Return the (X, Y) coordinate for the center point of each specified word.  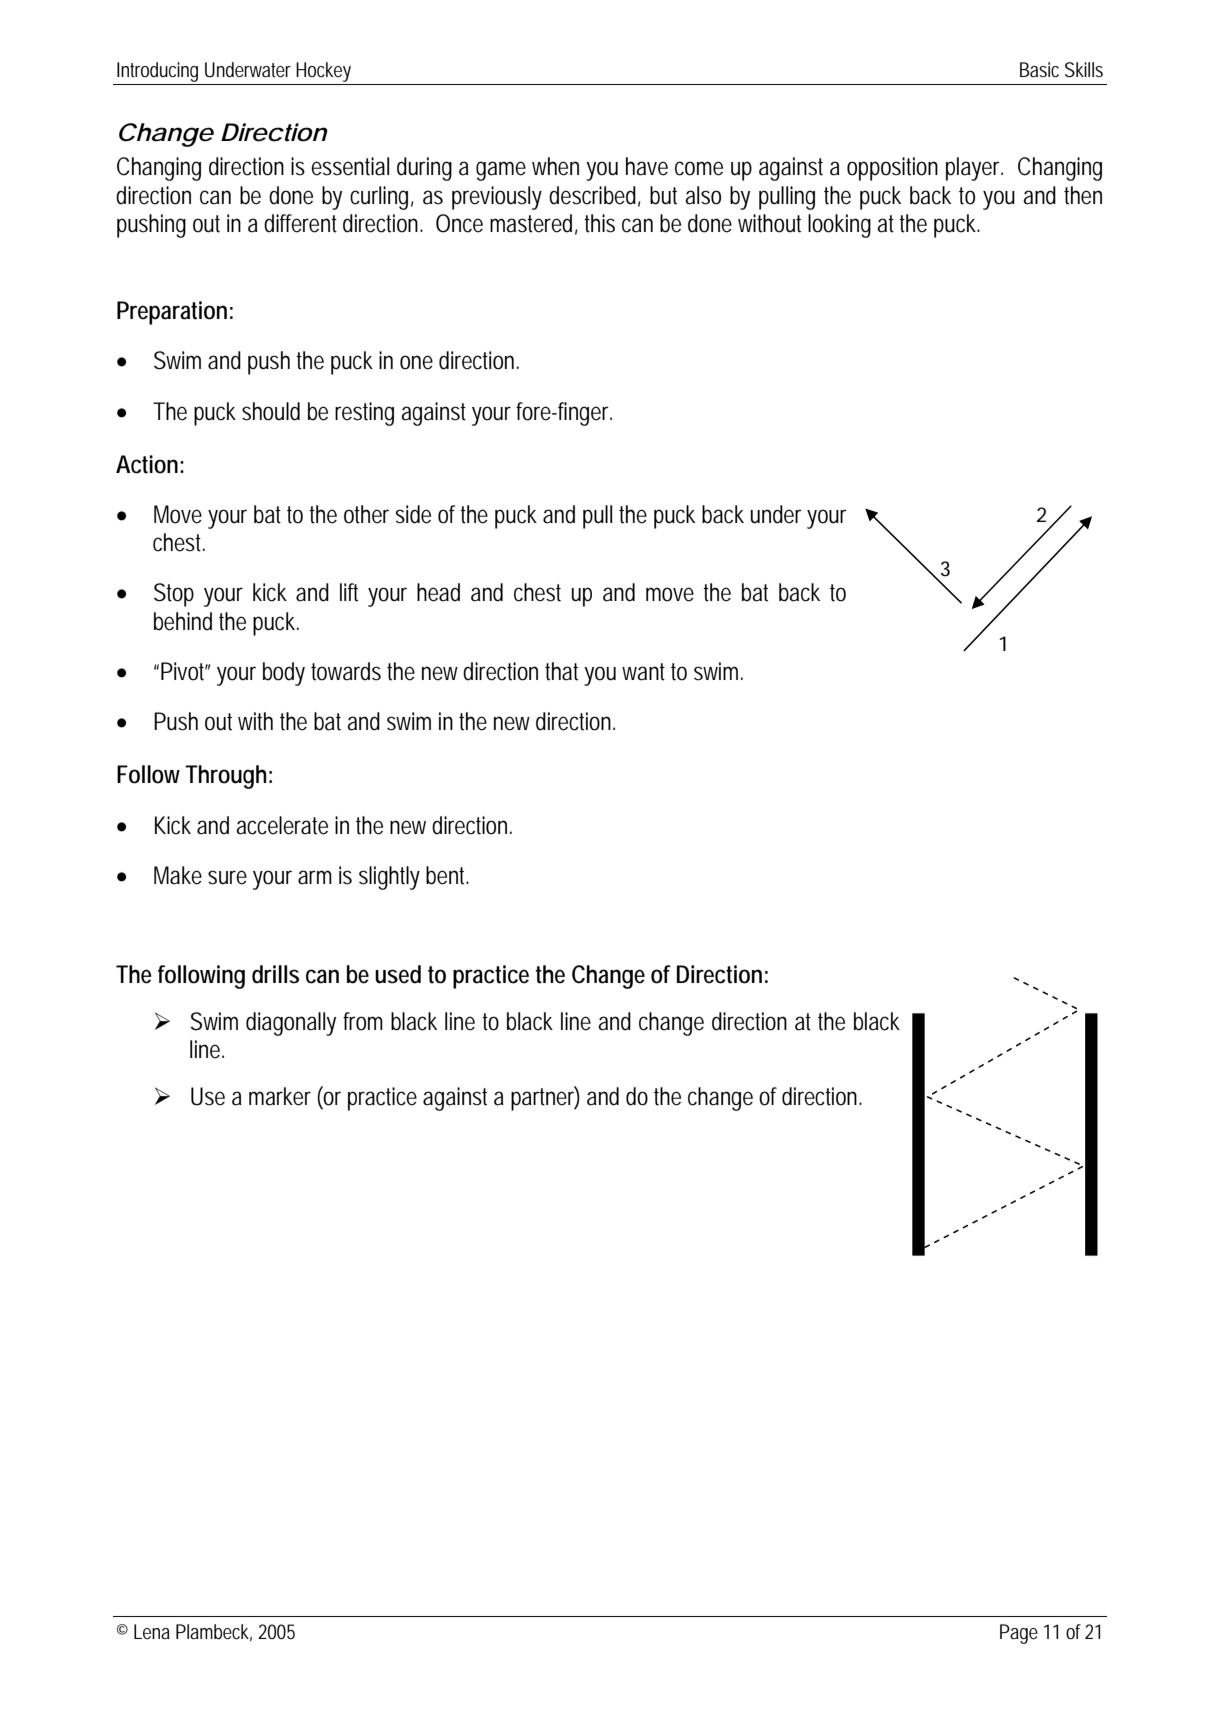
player (974, 169)
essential (350, 166)
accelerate (282, 825)
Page (1019, 1634)
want (643, 672)
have (647, 166)
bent (447, 875)
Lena (152, 1631)
